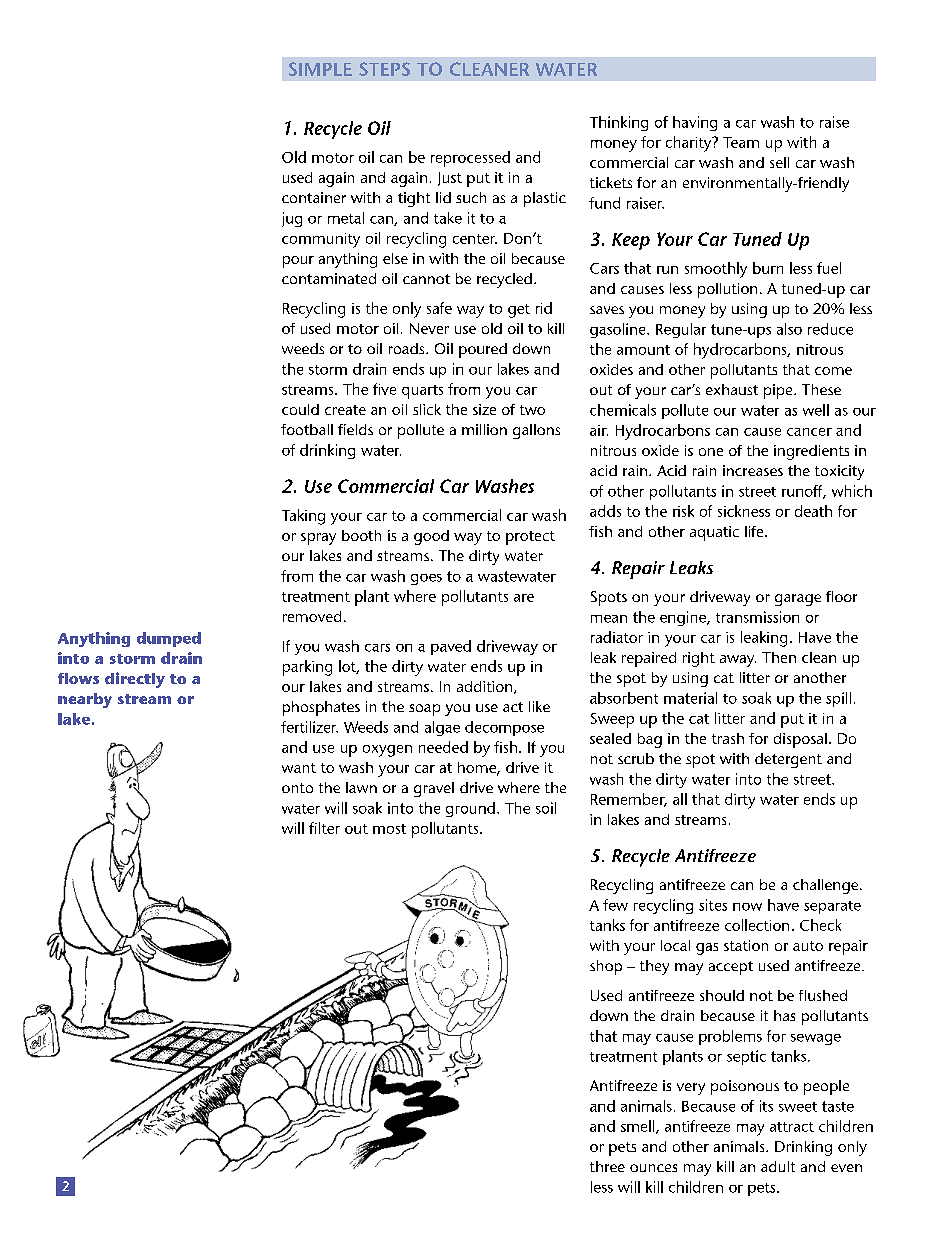 This screenshot has width=952, height=1233. I want to click on three, so click(607, 1166).
